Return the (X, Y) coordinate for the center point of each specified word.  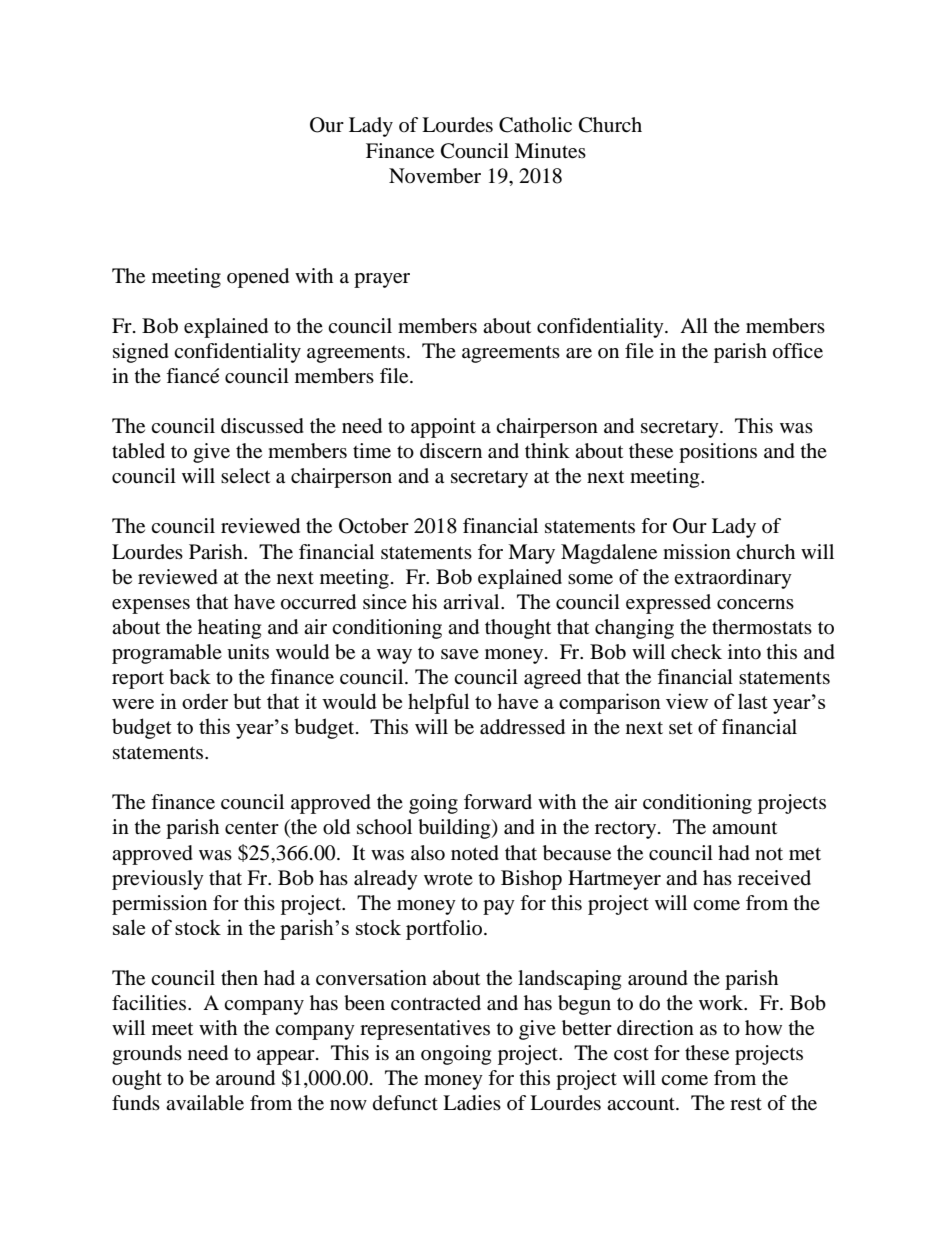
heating (229, 629)
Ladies (472, 1103)
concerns (755, 604)
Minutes (550, 151)
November (435, 176)
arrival (472, 601)
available (205, 1103)
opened (258, 278)
